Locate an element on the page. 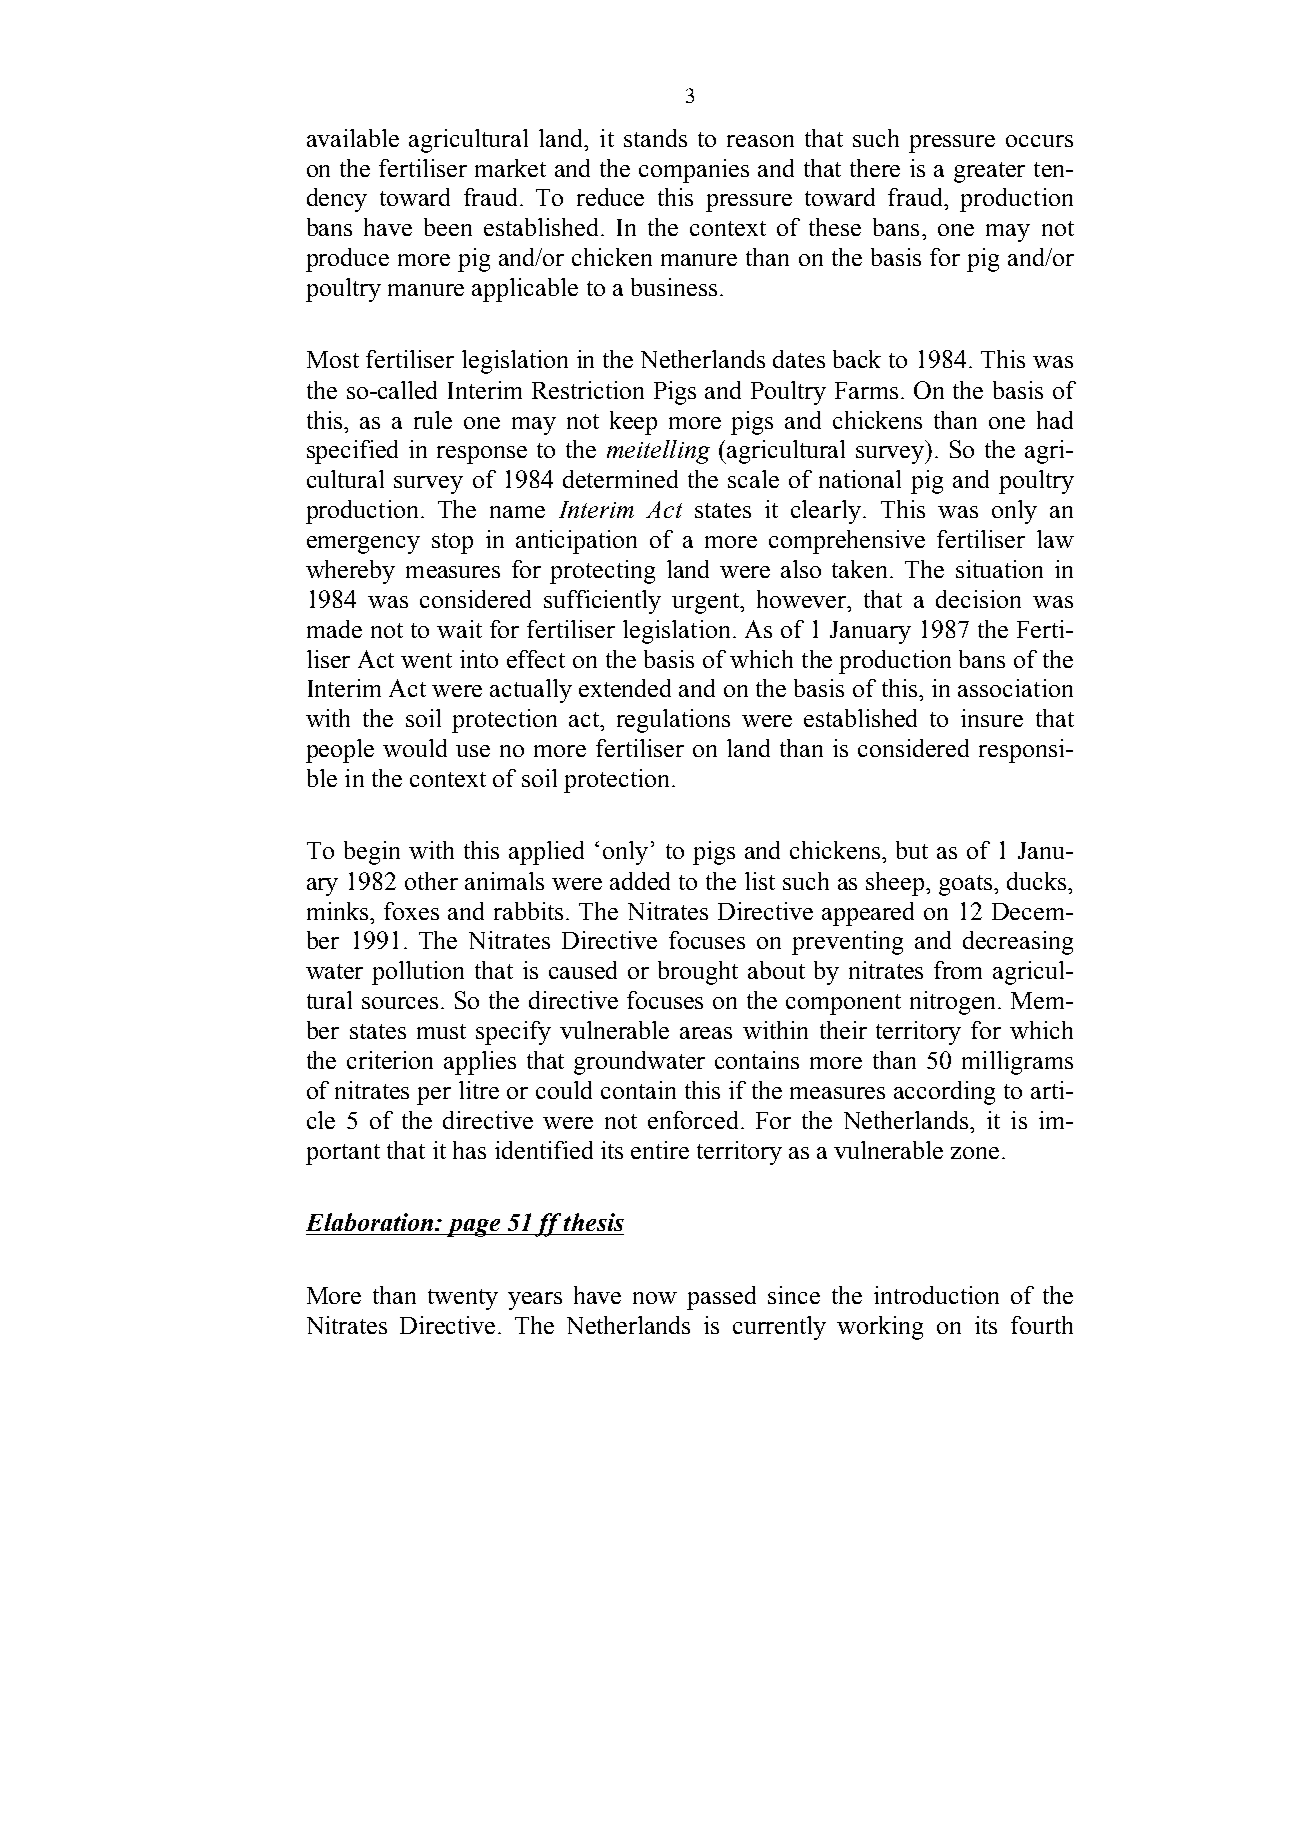 Image resolution: width=1289 pixels, height=1823 pixels. scale is located at coordinates (753, 479).
